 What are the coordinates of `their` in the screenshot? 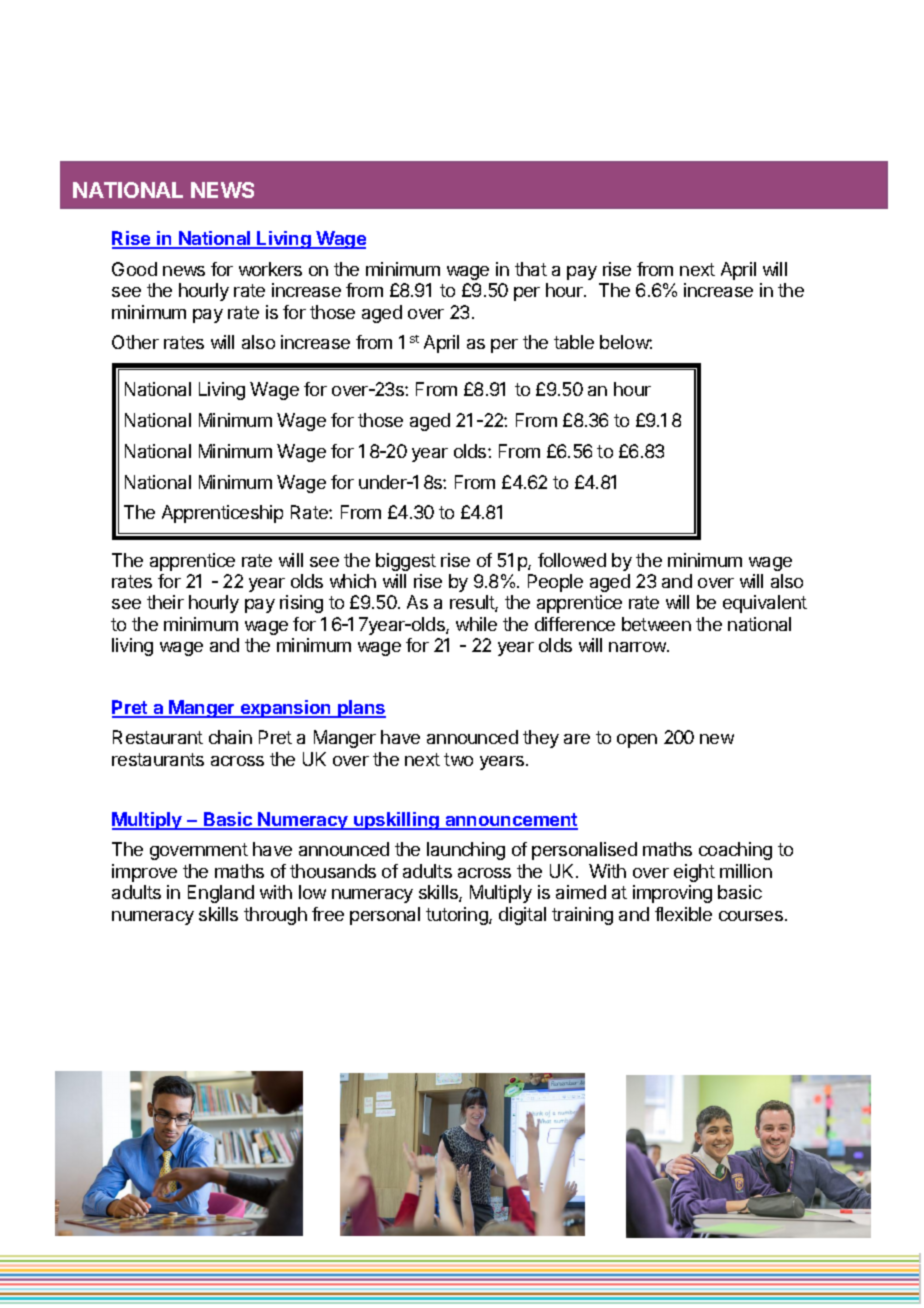 It's located at (165, 602).
